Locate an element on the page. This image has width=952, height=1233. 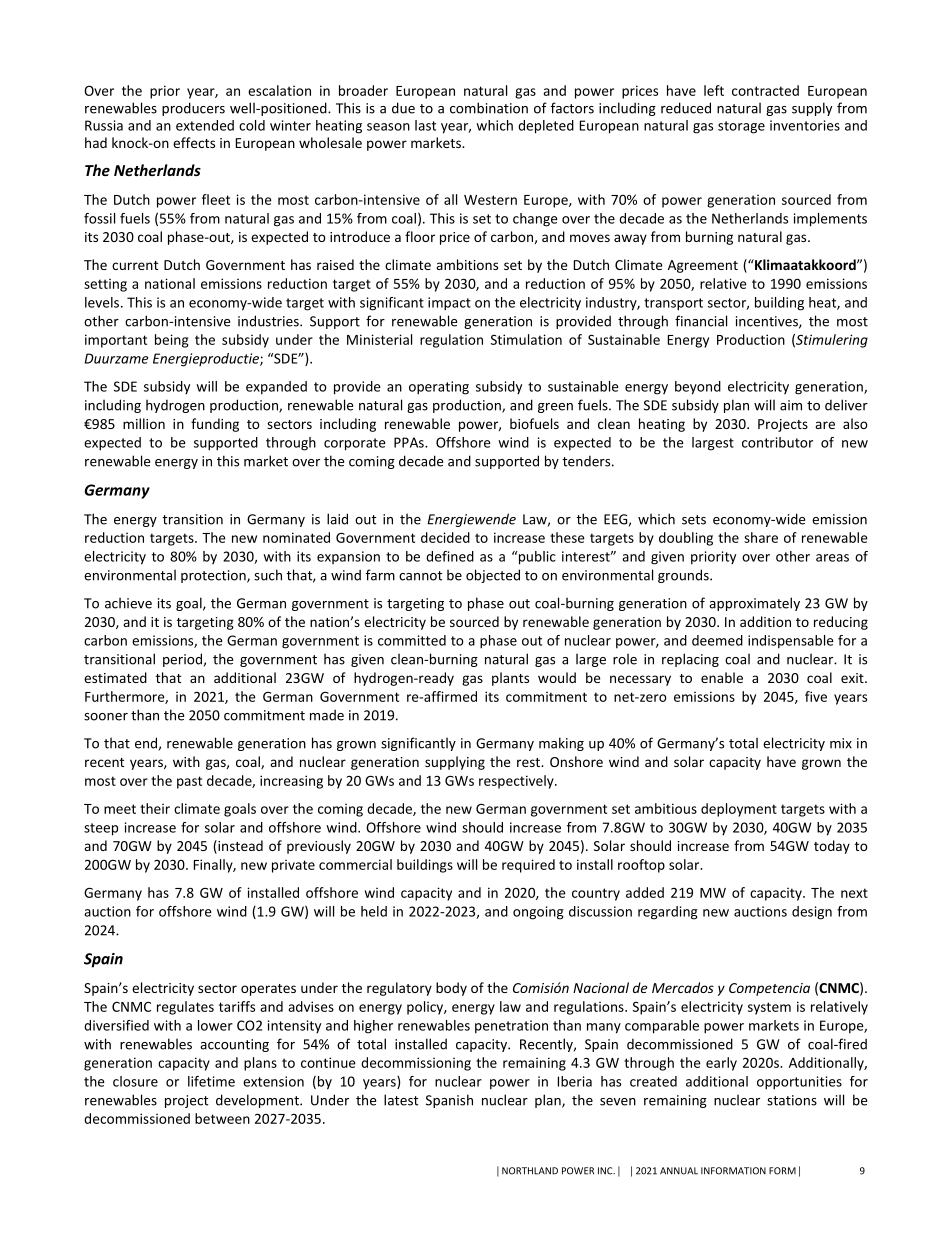
operating is located at coordinates (439, 388).
